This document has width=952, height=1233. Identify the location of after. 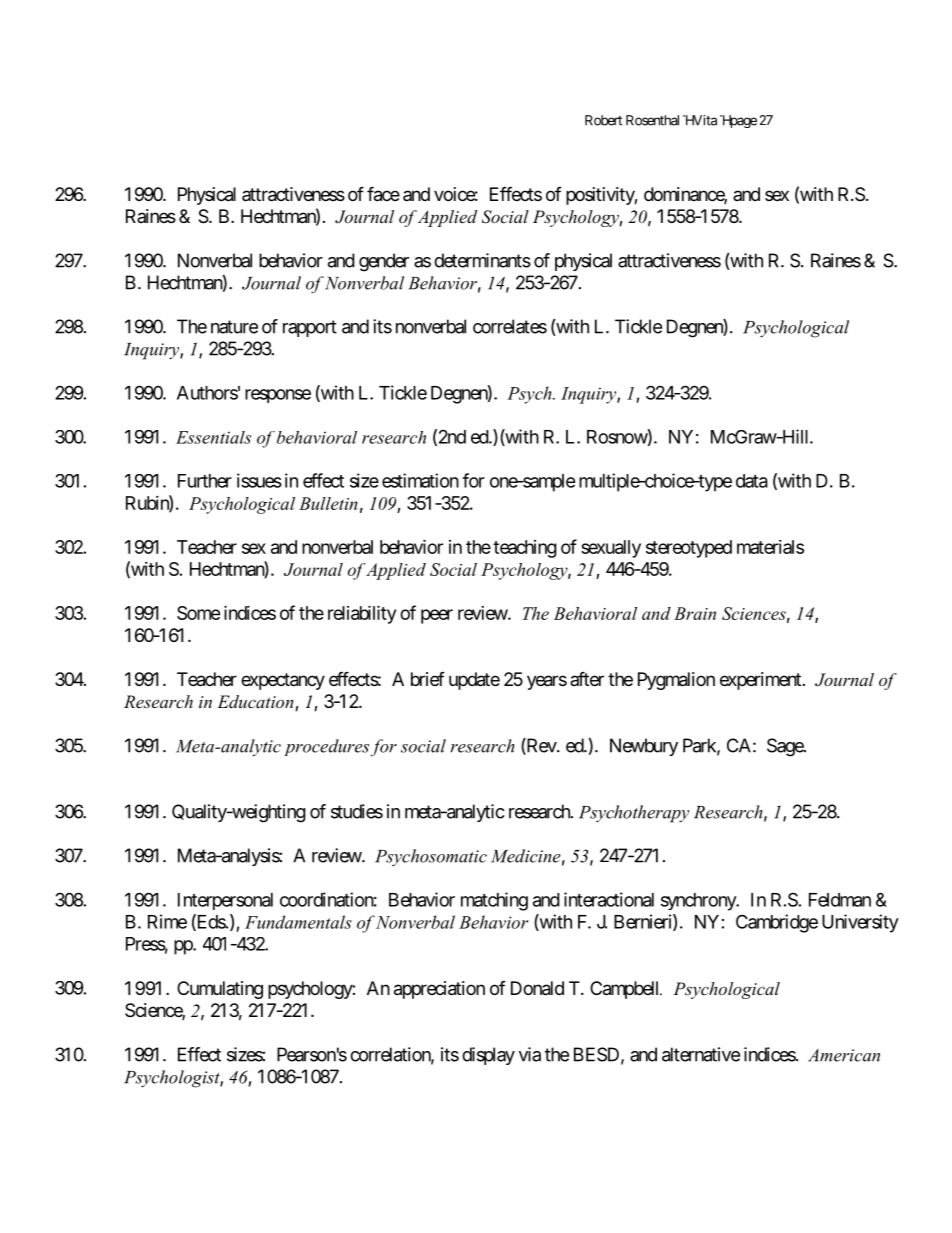
(587, 679).
